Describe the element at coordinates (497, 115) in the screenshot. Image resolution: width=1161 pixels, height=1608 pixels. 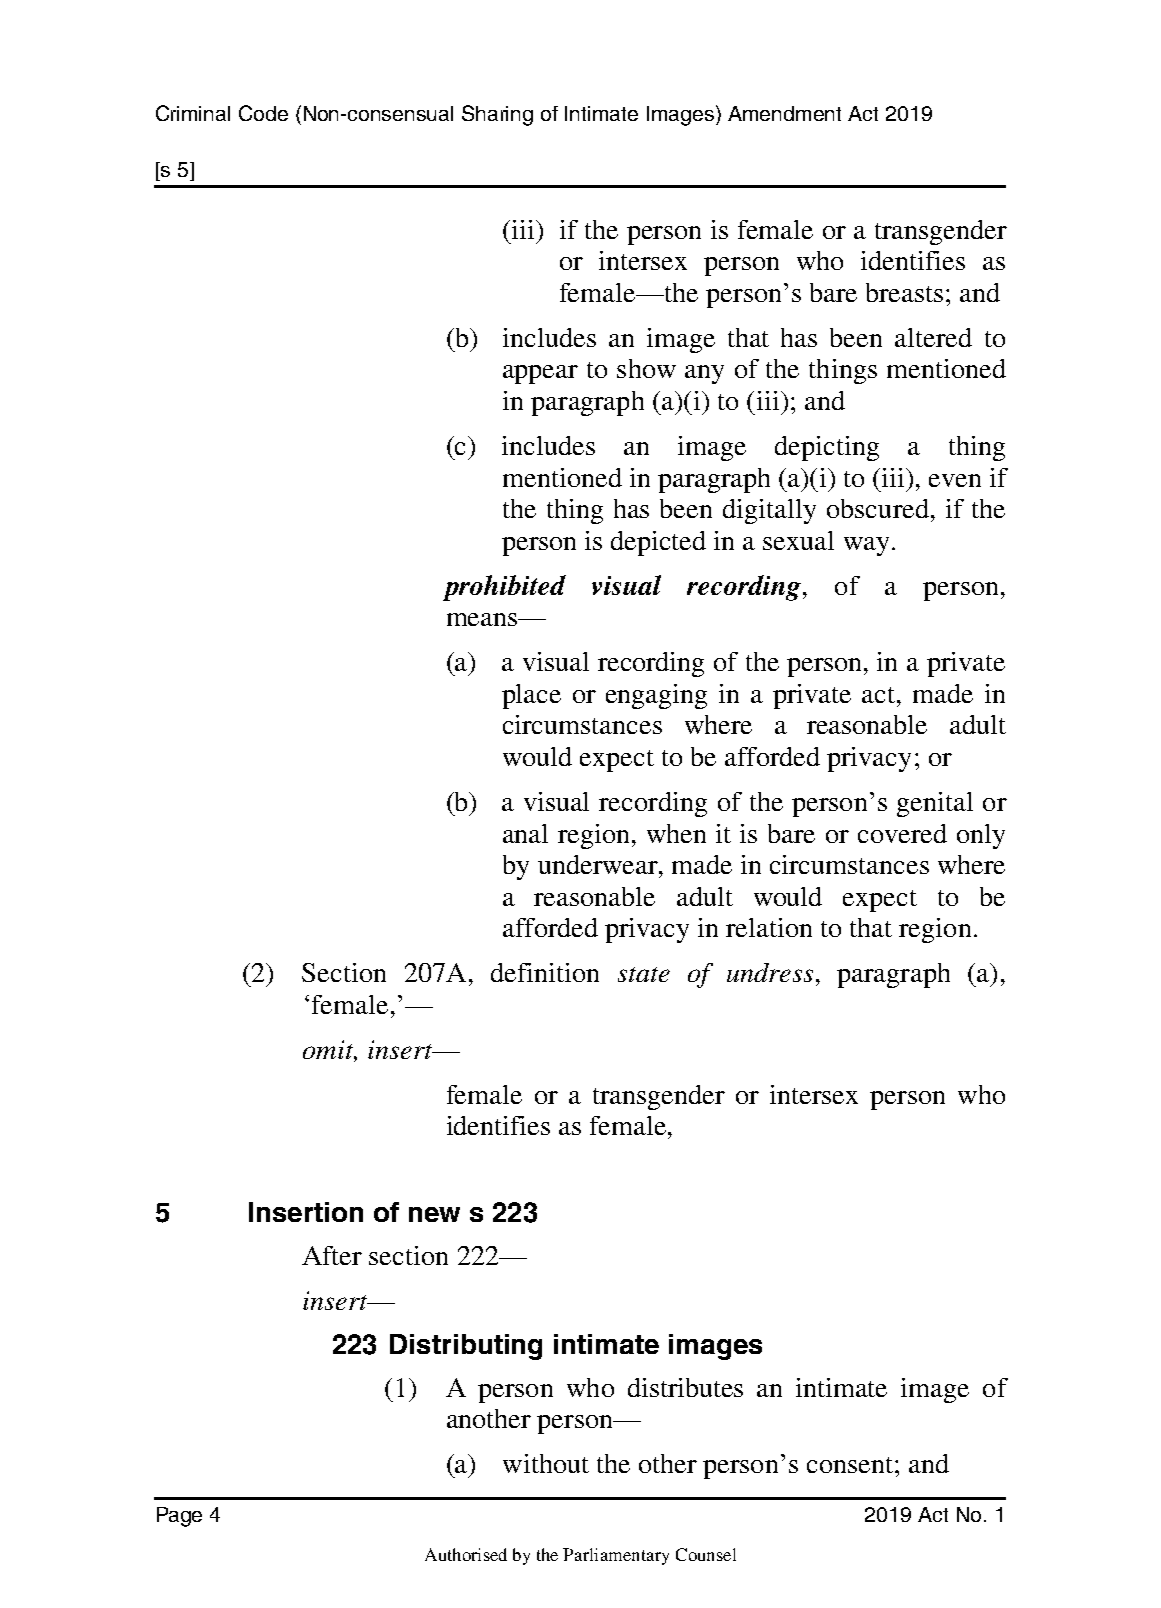
I see `Sharing` at that location.
